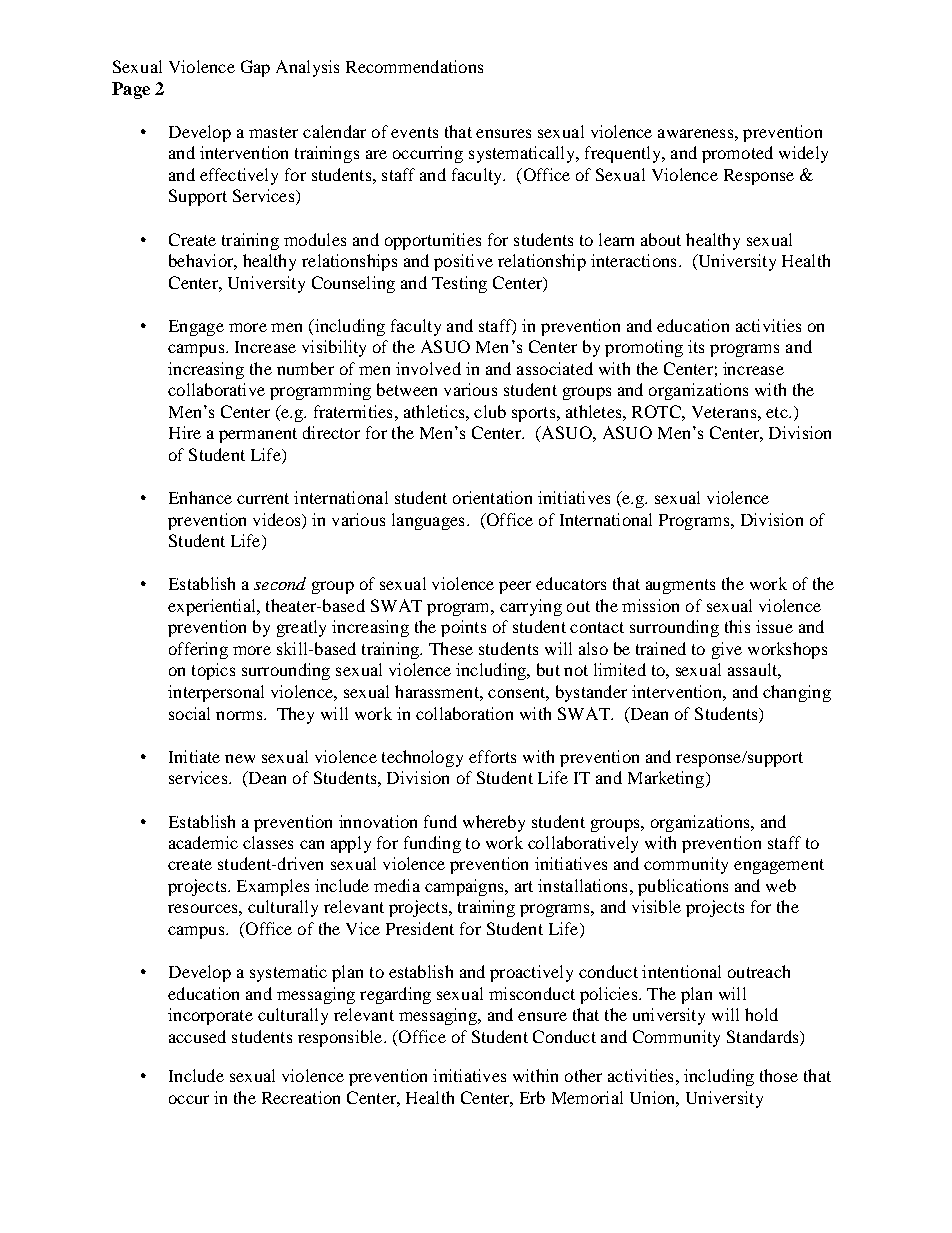  What do you see at coordinates (428, 368) in the screenshot?
I see `involved` at bounding box center [428, 368].
